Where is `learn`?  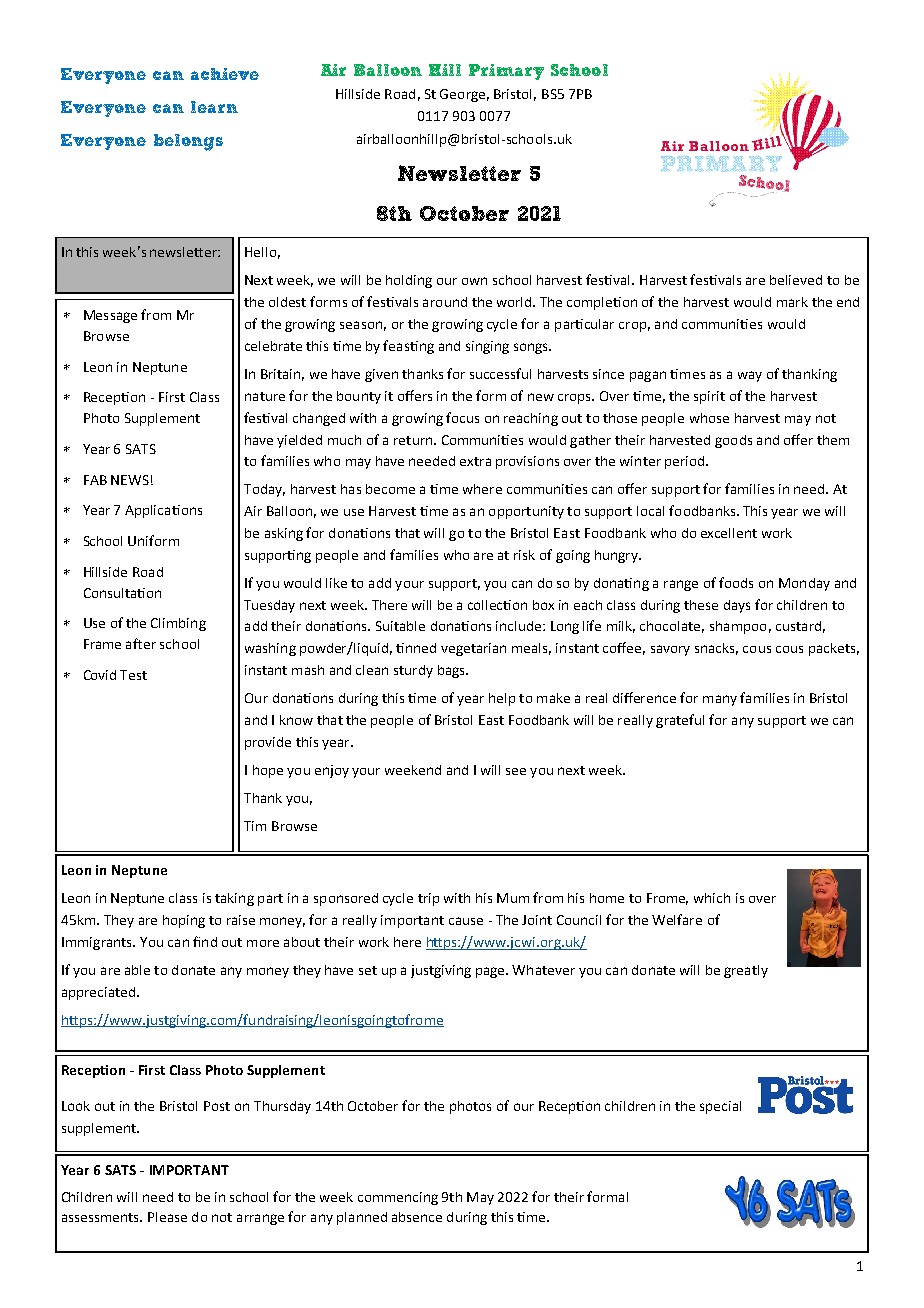 learn is located at coordinates (214, 107).
